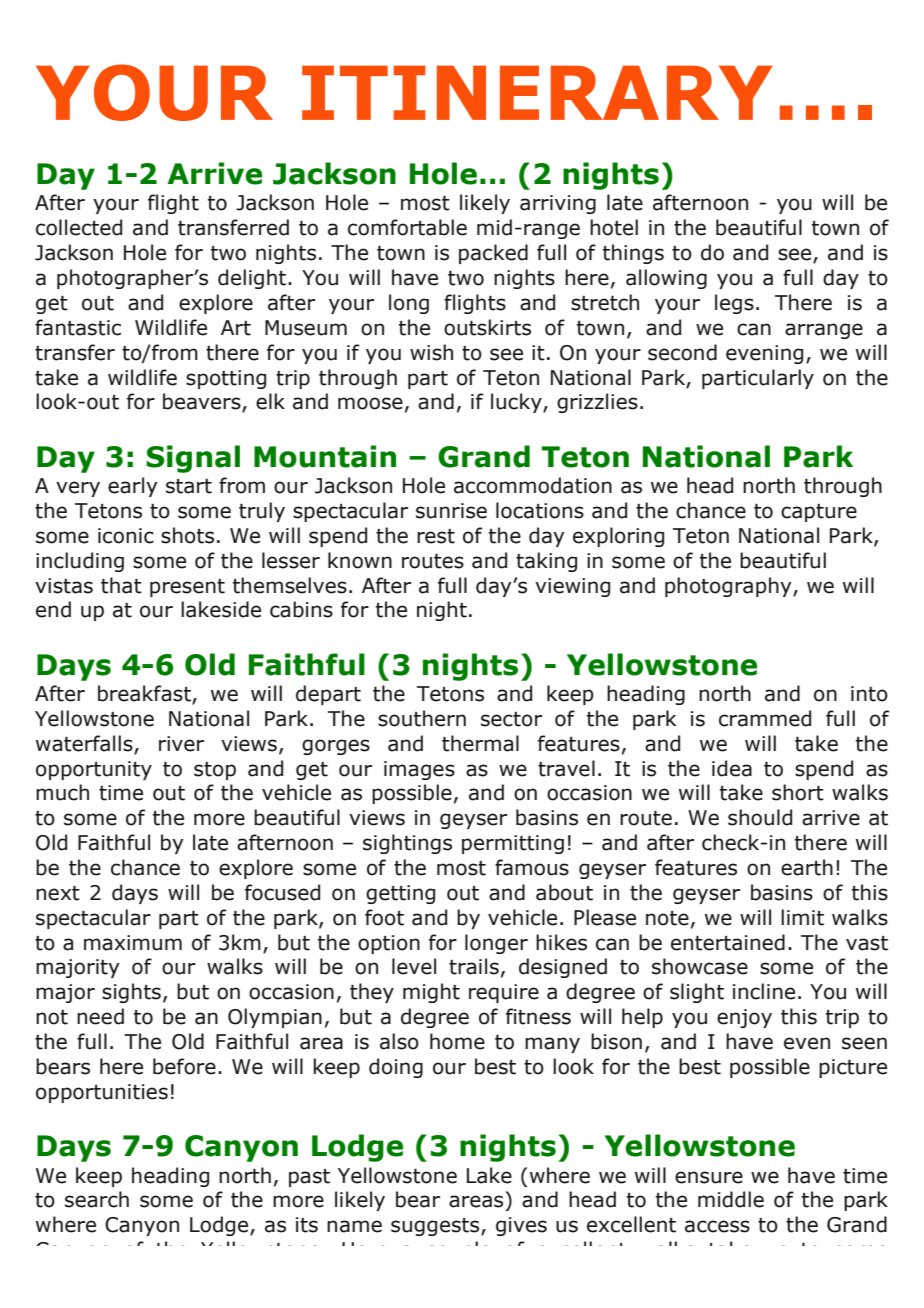  What do you see at coordinates (79, 227) in the image?
I see `collected` at bounding box center [79, 227].
